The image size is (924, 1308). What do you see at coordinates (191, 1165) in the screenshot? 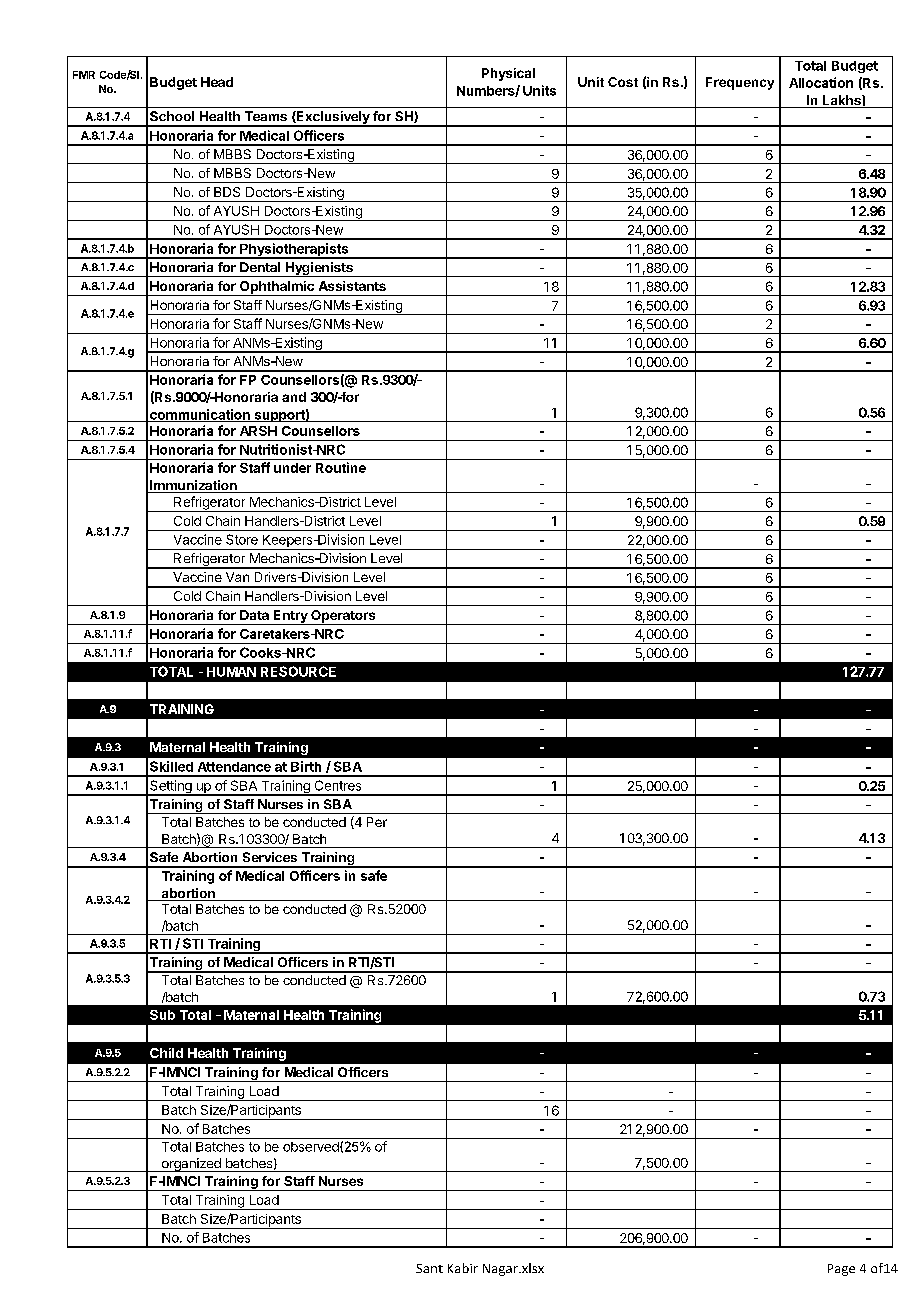
I see `organized` at bounding box center [191, 1165].
